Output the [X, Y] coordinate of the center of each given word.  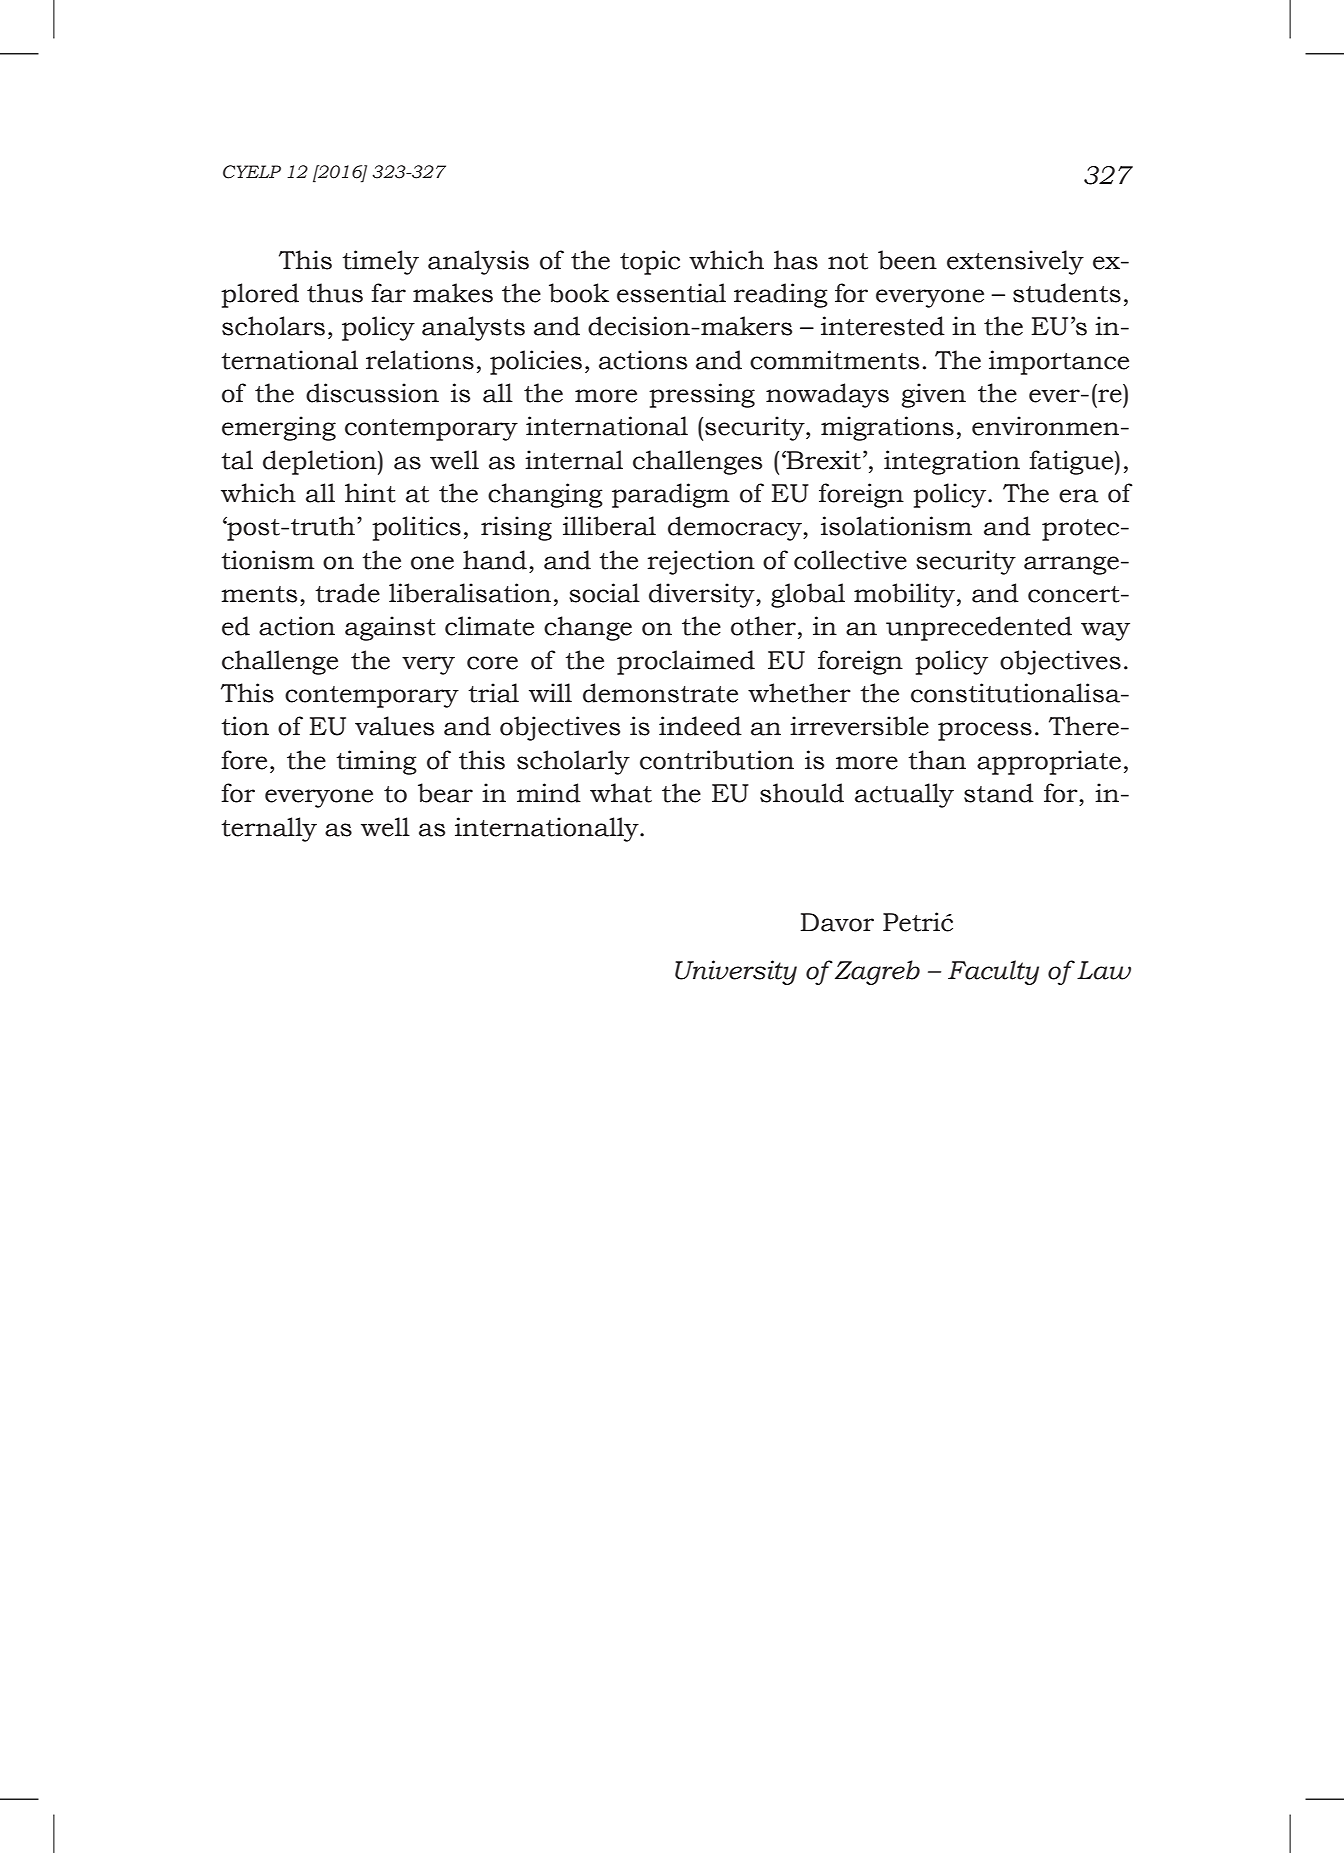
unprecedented [979, 628]
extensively [1015, 262]
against [390, 628]
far [388, 293]
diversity [703, 595]
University [736, 972]
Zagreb [877, 972]
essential [671, 293]
